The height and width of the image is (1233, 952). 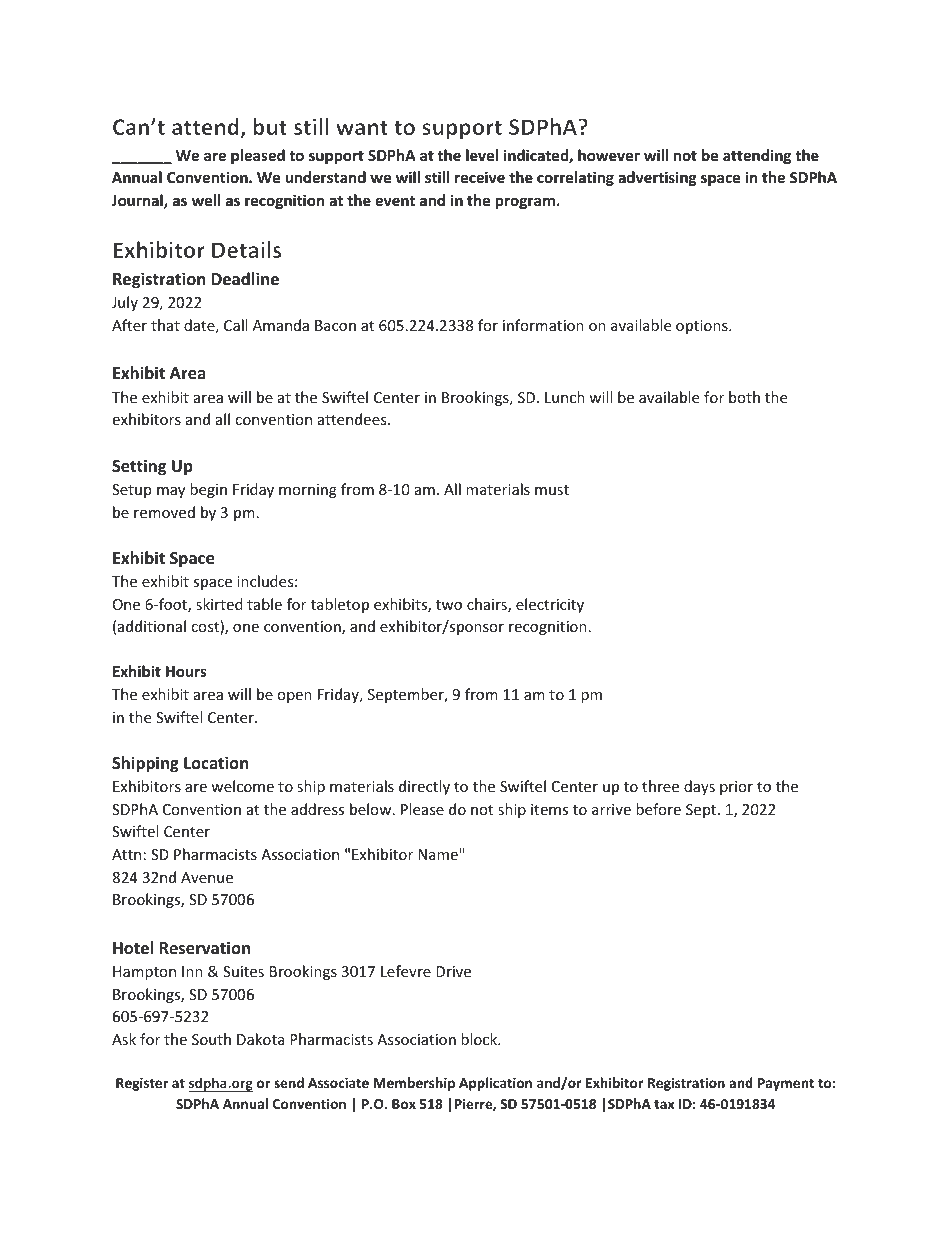 What do you see at coordinates (482, 155) in the image?
I see `level` at bounding box center [482, 155].
